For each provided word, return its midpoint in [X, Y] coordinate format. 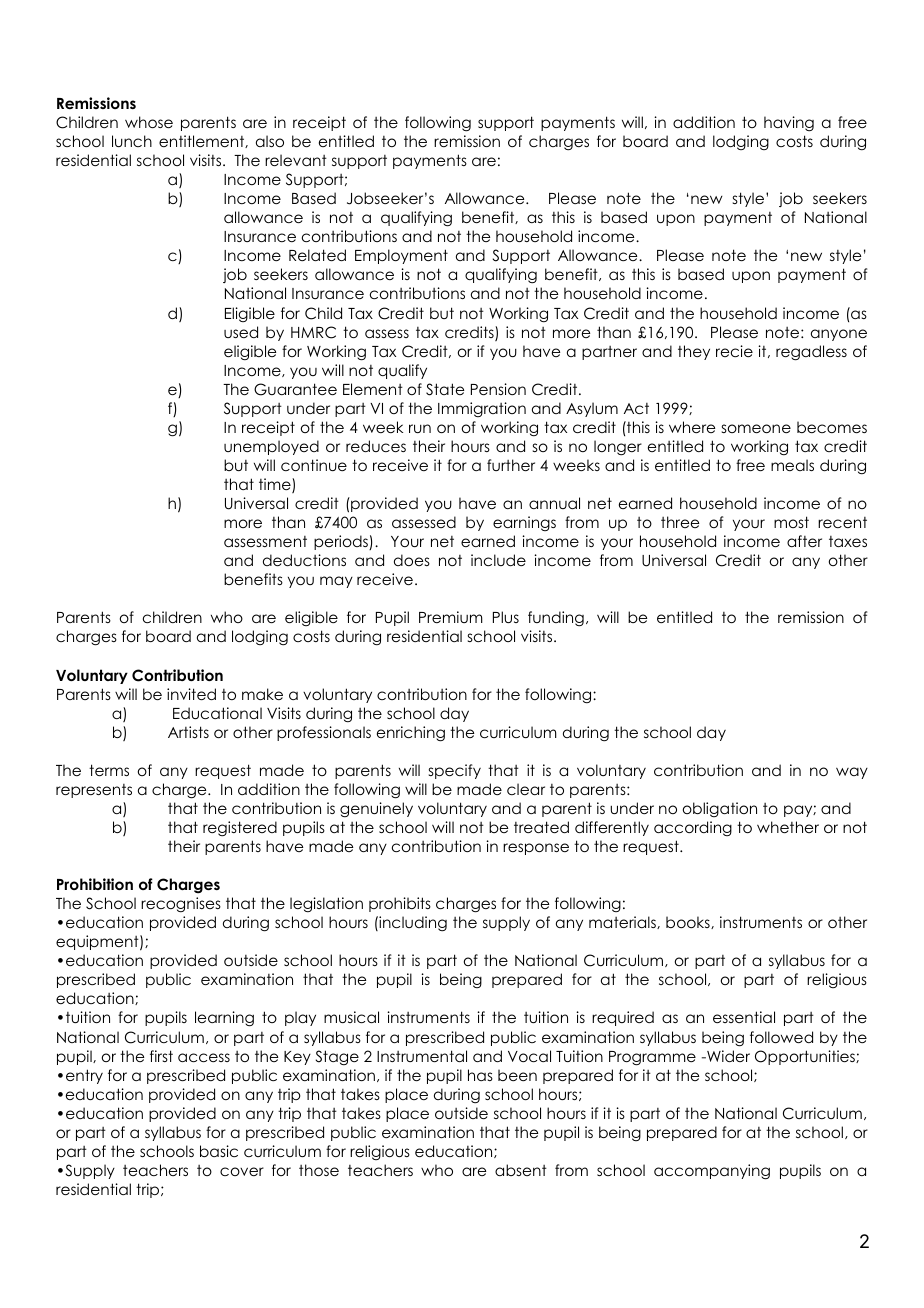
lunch [132, 141]
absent [521, 1170]
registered [240, 829]
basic [219, 1151]
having [789, 124]
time [276, 485]
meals [792, 465]
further [511, 465]
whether [788, 827]
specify [455, 771]
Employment [401, 256]
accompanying [712, 1172]
